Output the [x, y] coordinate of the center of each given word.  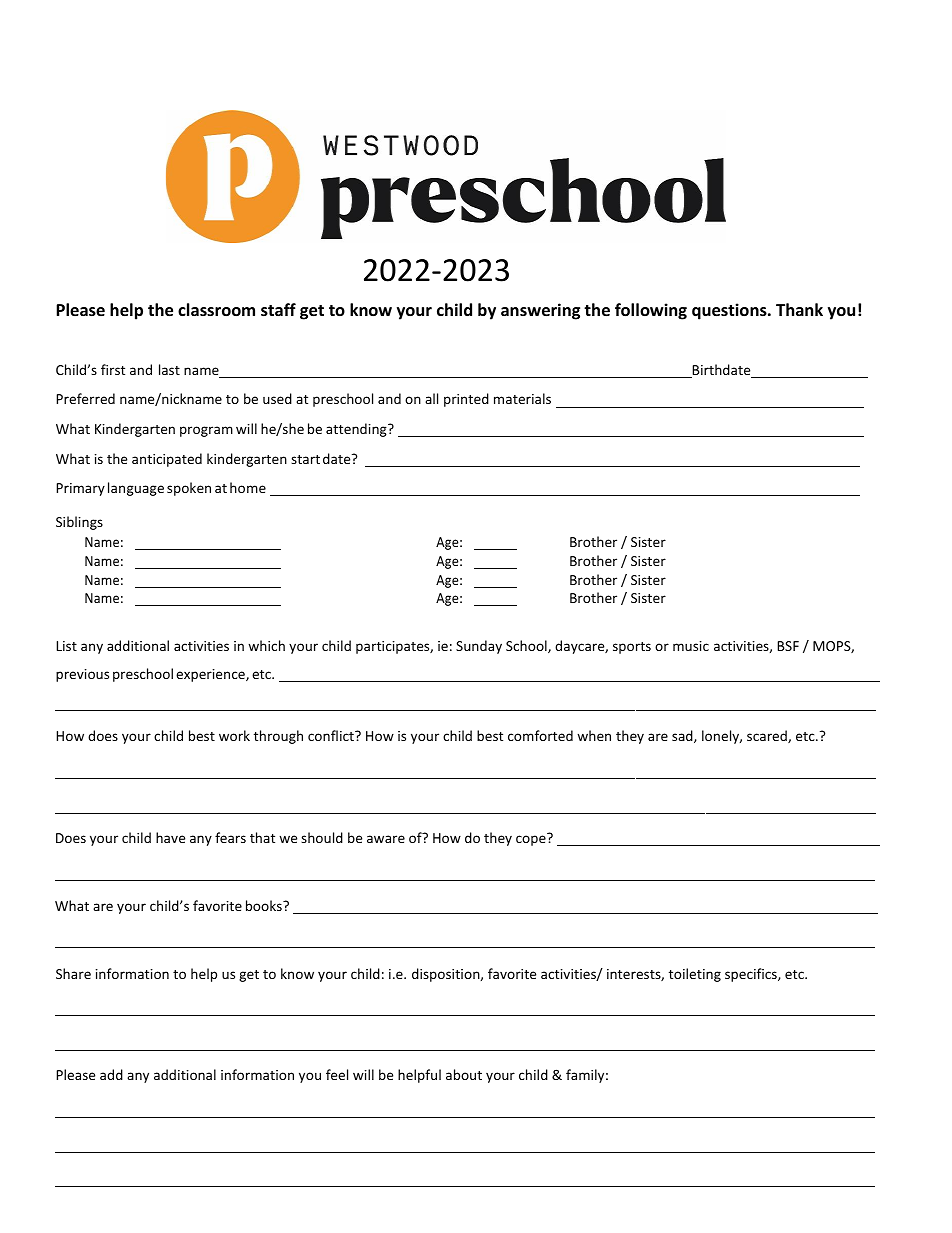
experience [211, 675]
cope [531, 840]
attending [357, 430]
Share [73, 973]
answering [540, 311]
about [464, 1074]
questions [730, 311]
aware [386, 839]
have [170, 837]
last [169, 369]
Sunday [479, 647]
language [136, 489]
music [691, 646]
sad [683, 736]
